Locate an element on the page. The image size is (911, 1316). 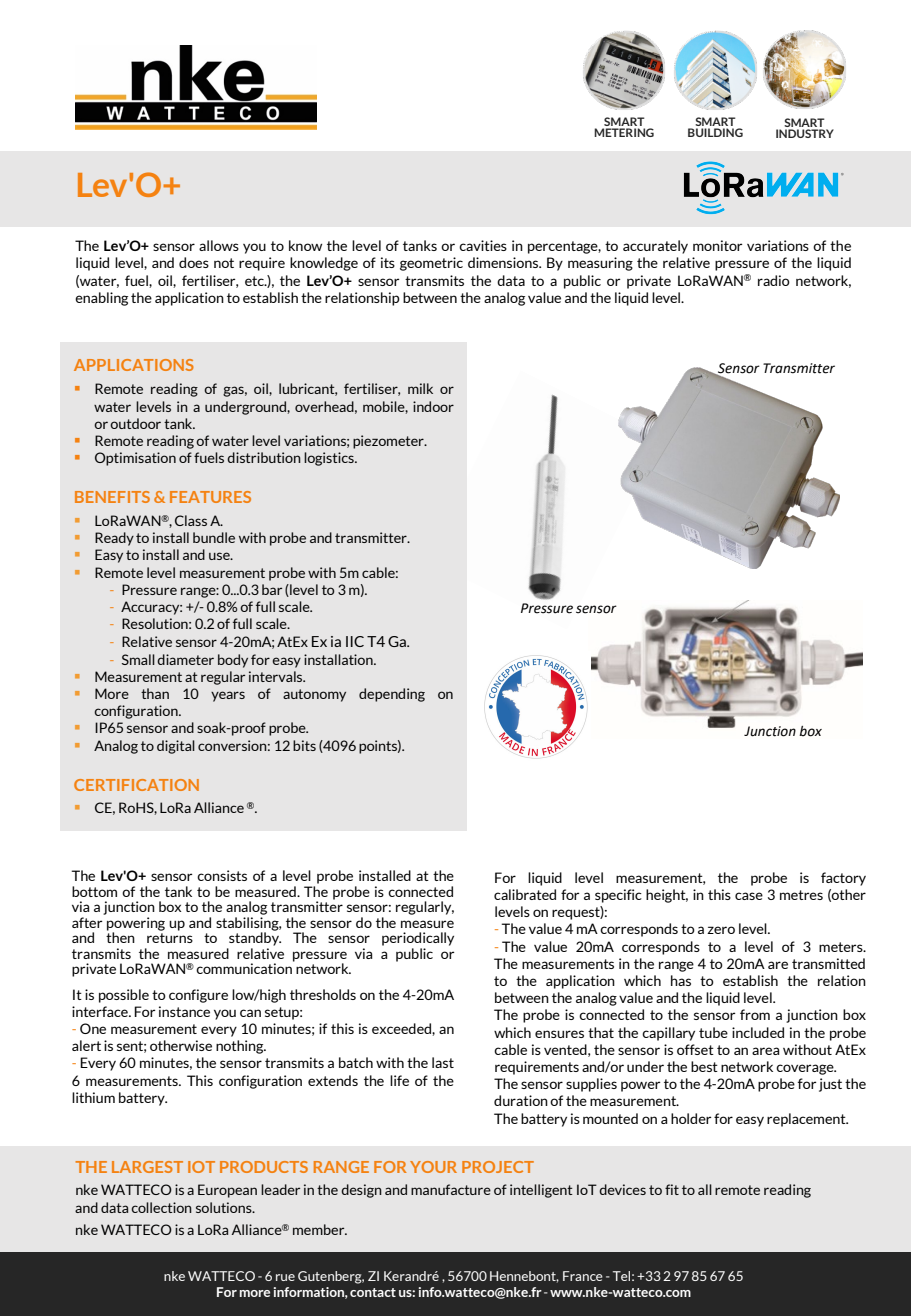
allows is located at coordinates (219, 245).
